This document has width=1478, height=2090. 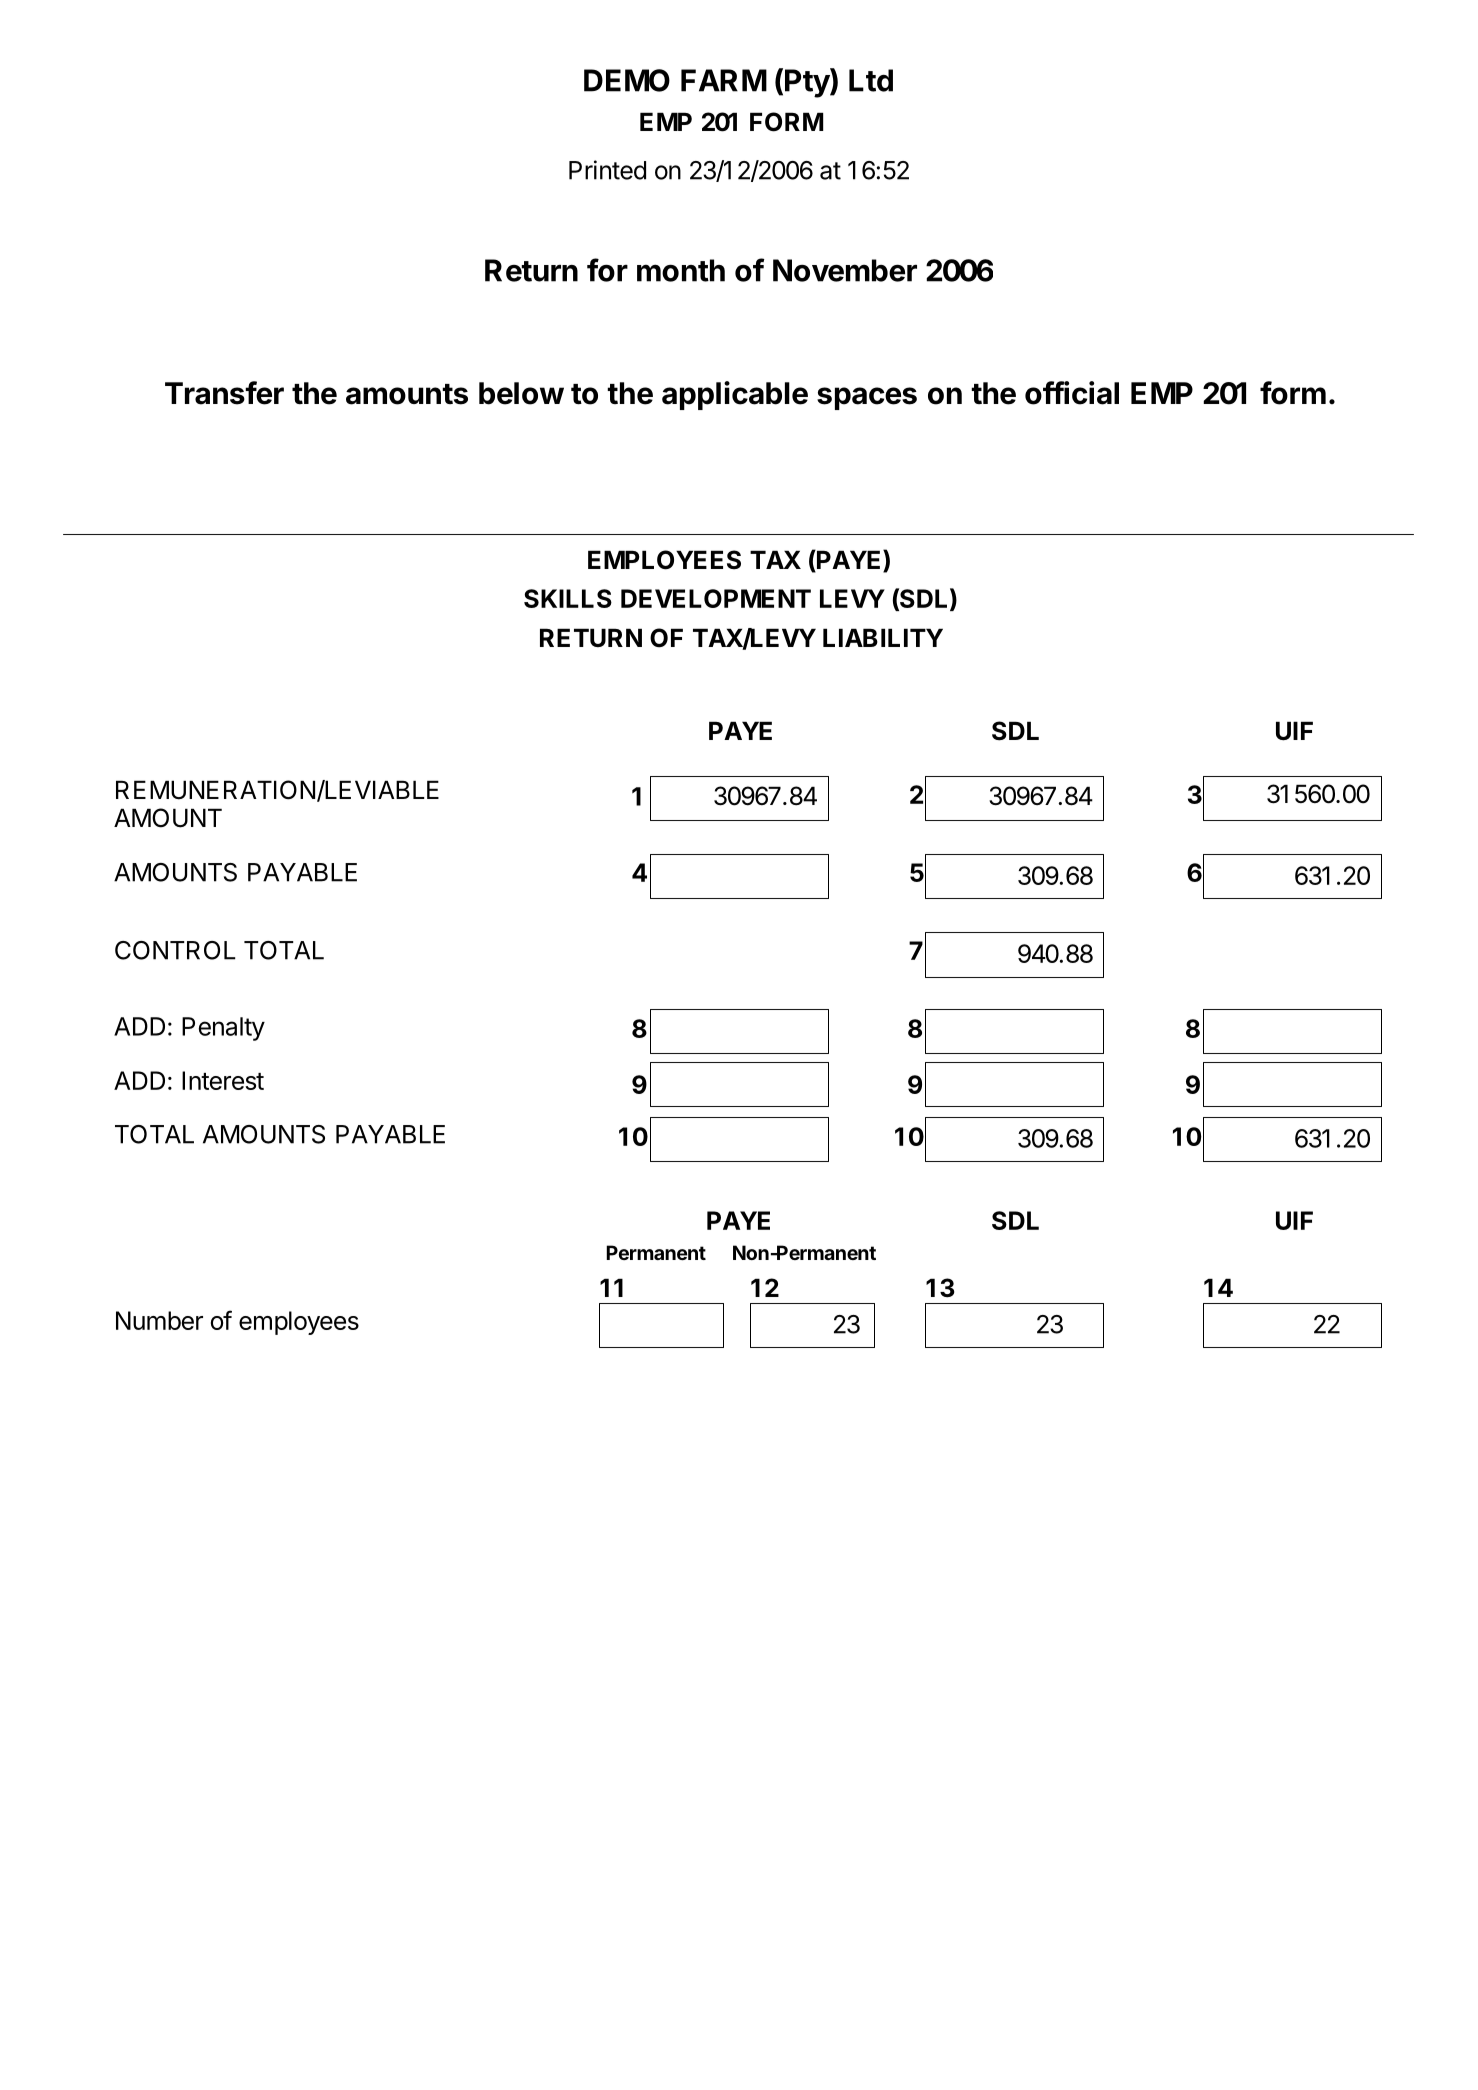 I want to click on LIABILITY, so click(x=883, y=637).
